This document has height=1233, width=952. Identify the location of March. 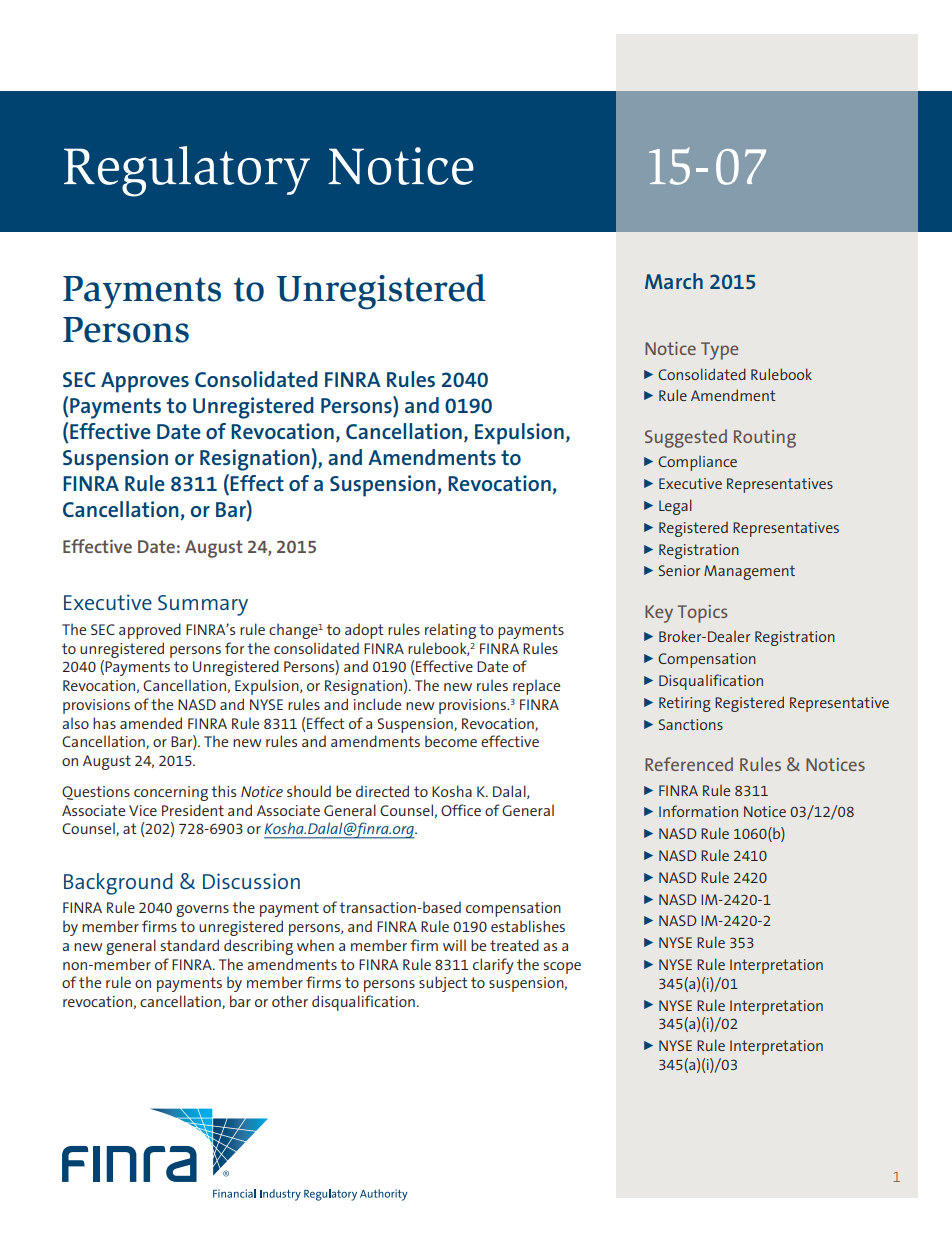
(674, 281).
